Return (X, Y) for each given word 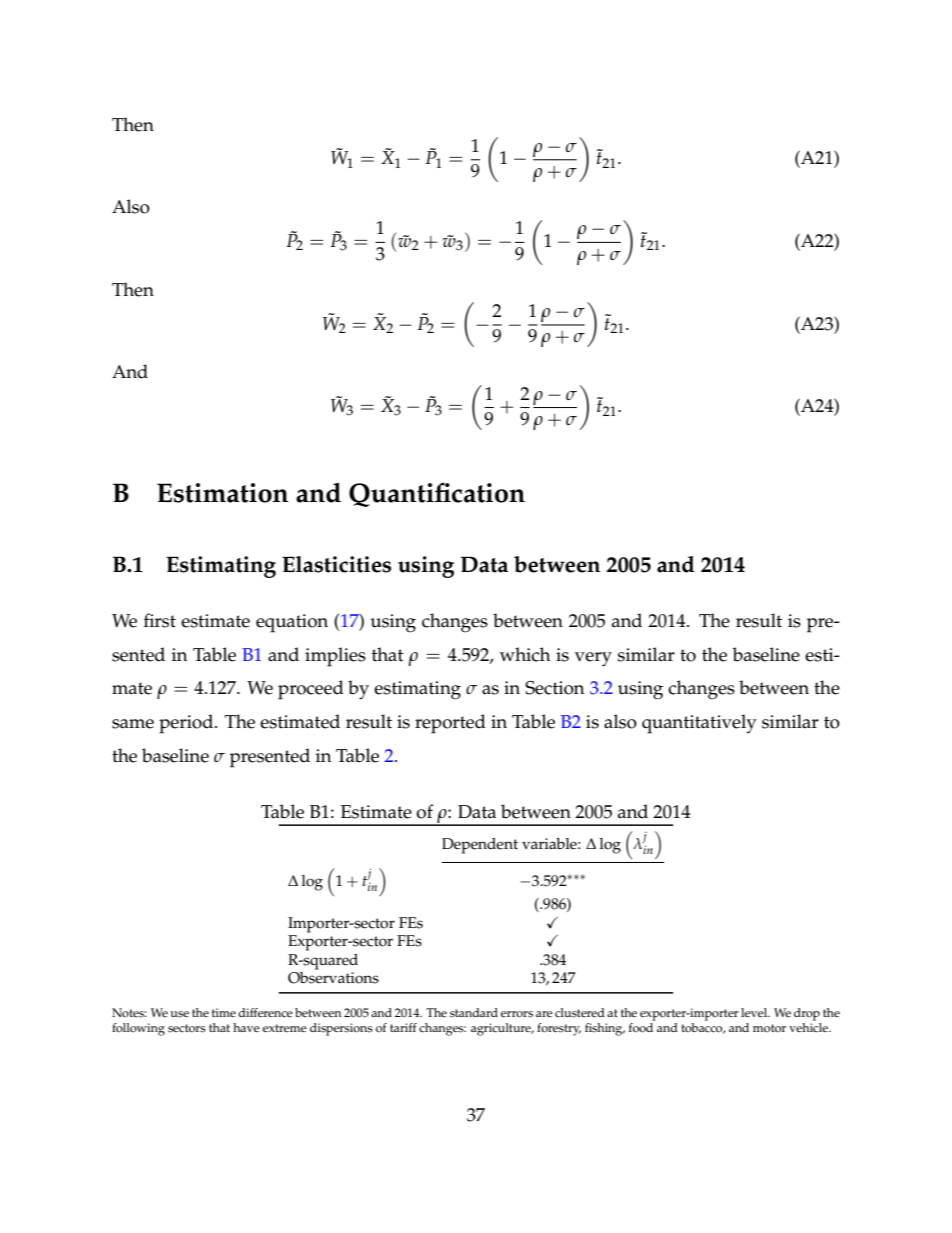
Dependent (480, 846)
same (133, 724)
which (525, 654)
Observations (333, 978)
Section (555, 688)
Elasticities (336, 564)
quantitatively (699, 724)
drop (807, 1014)
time (224, 1012)
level (755, 1012)
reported (450, 724)
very (593, 659)
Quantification (437, 494)
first (160, 620)
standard (474, 1013)
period (187, 724)
